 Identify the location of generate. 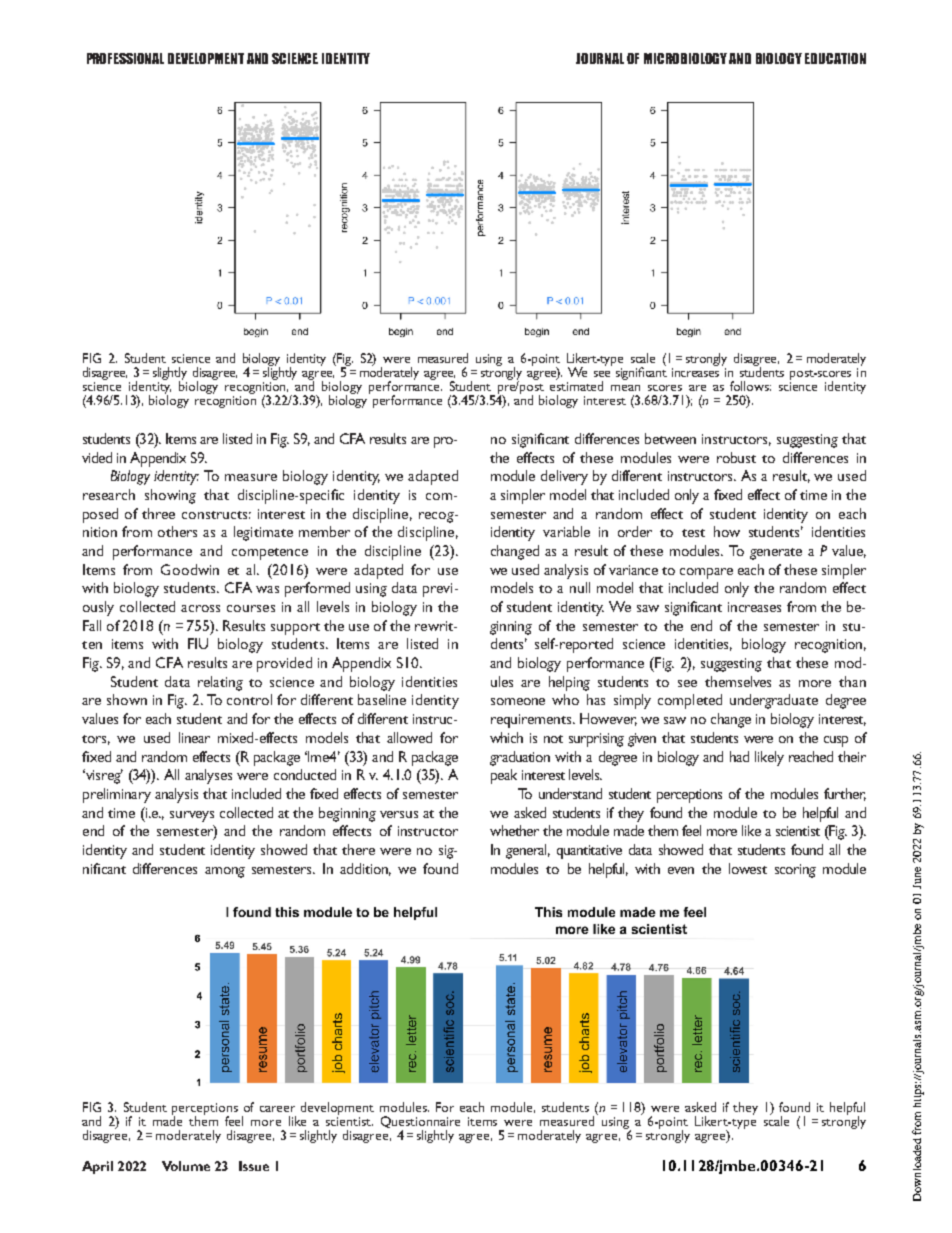
(776, 554).
